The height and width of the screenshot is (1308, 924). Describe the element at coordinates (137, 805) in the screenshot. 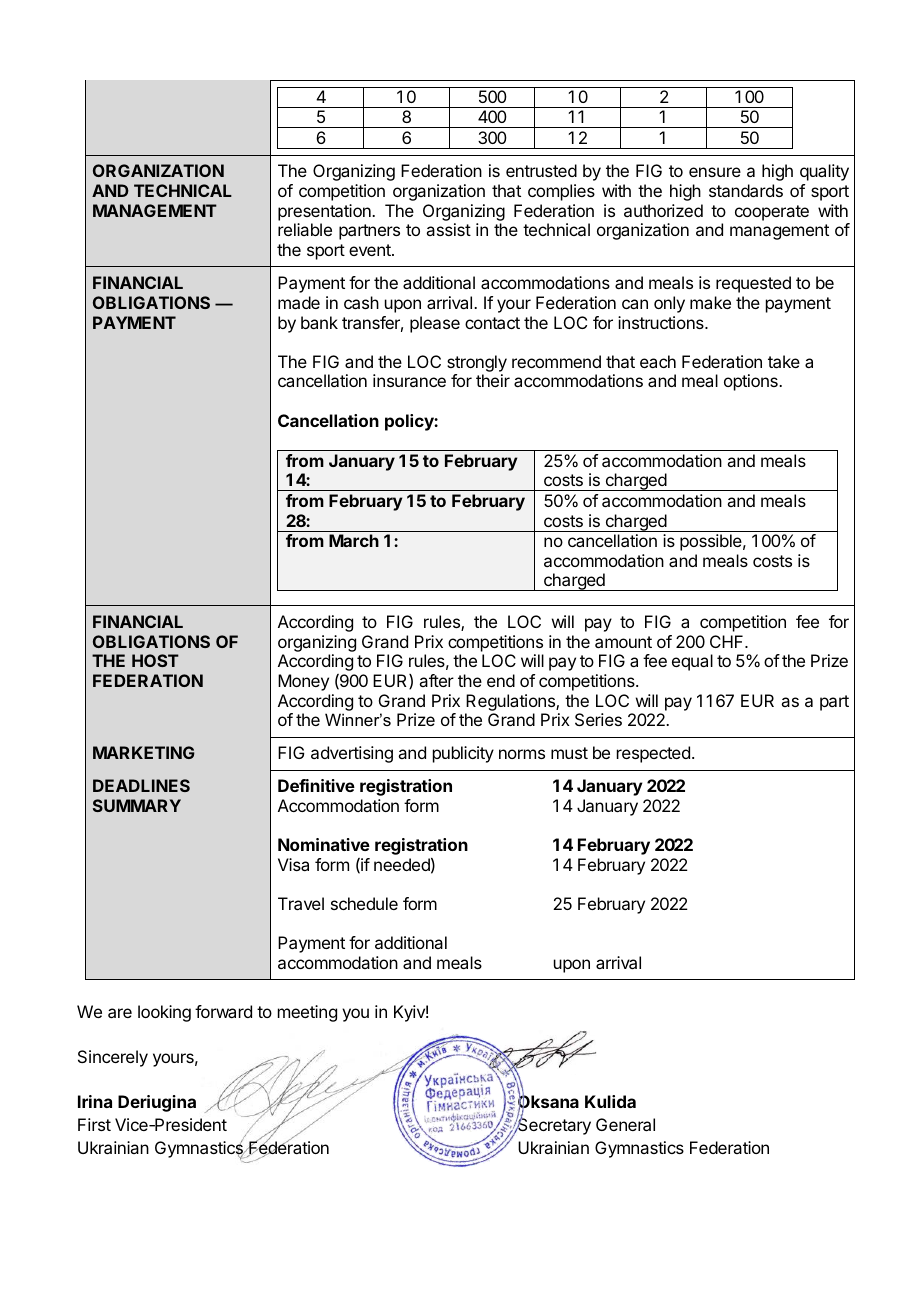

I see `SUMMARY` at that location.
